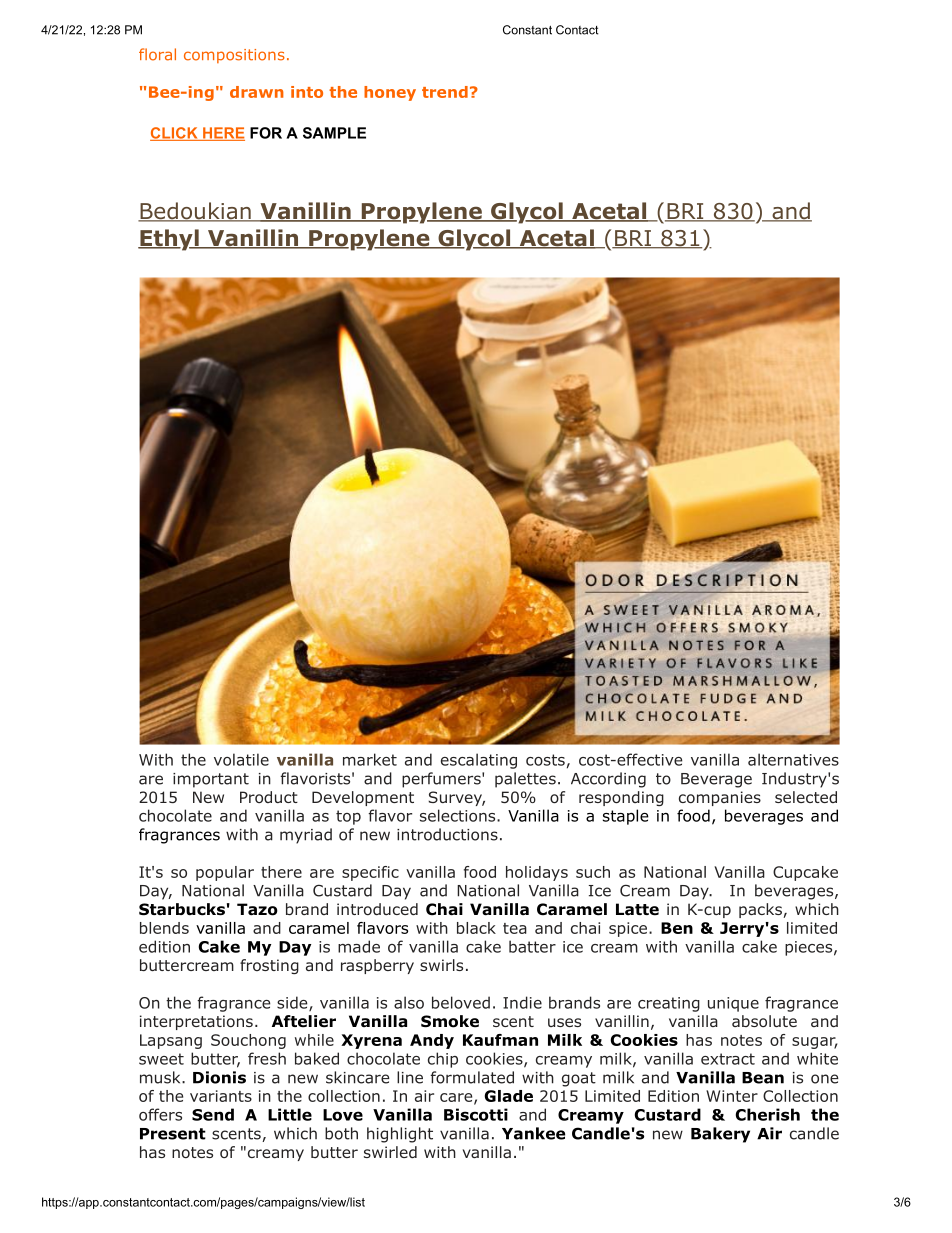 Image resolution: width=952 pixels, height=1233 pixels. I want to click on trend, so click(445, 92).
